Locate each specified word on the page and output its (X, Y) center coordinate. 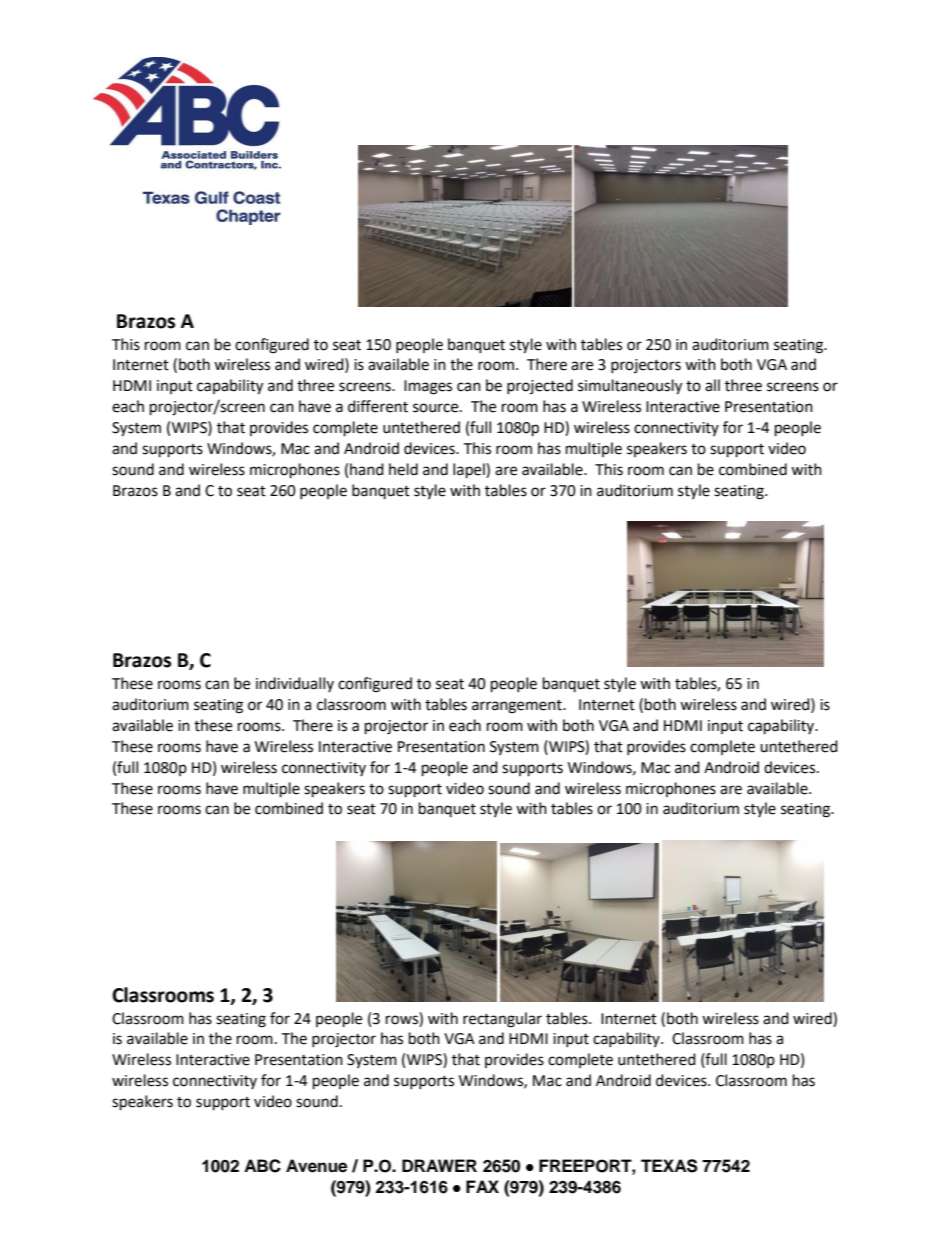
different (378, 406)
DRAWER (439, 1165)
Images (428, 387)
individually (295, 684)
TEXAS (669, 1166)
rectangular (502, 1020)
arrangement (518, 707)
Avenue (316, 1166)
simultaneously (630, 387)
